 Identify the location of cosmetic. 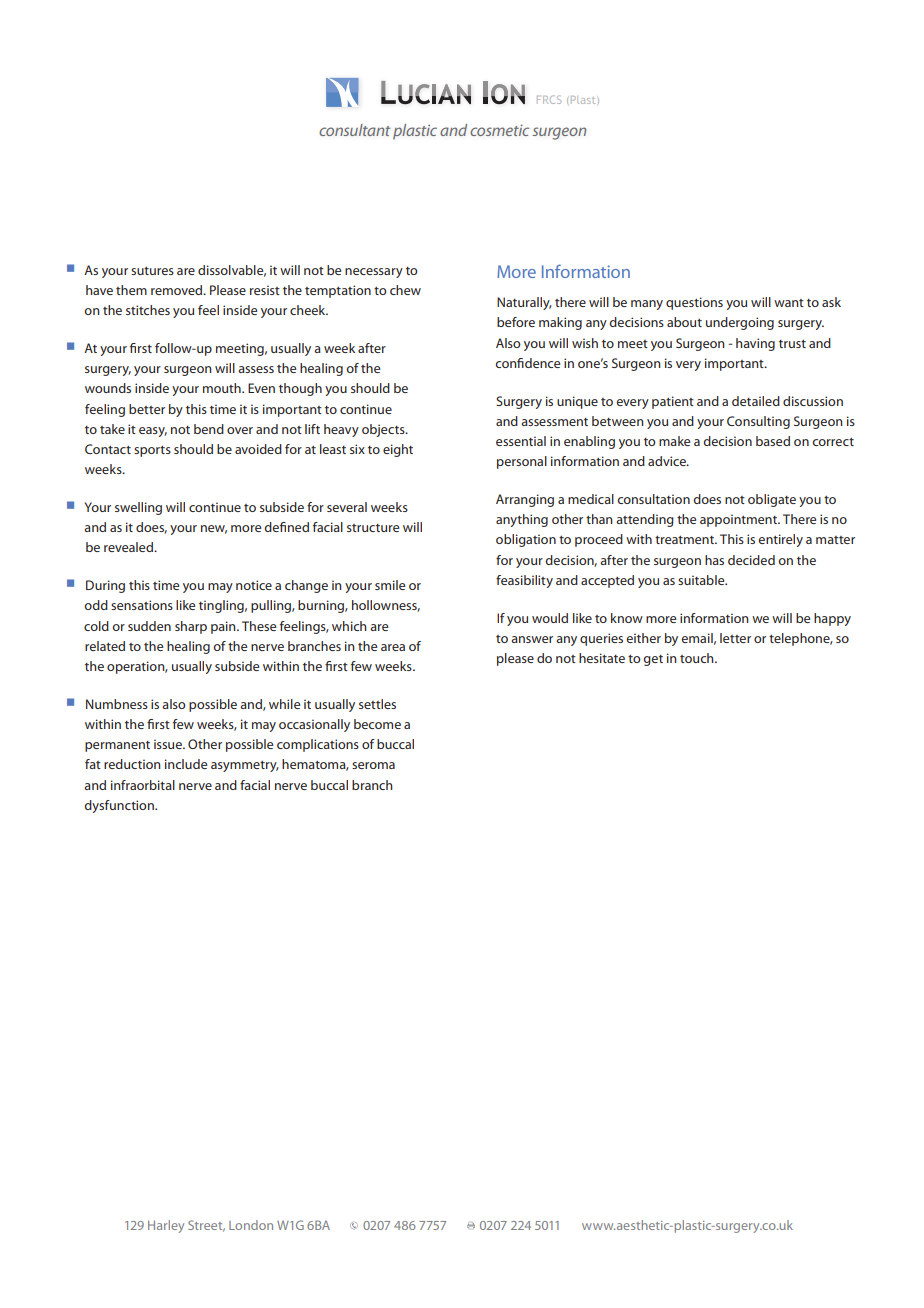
(499, 130).
